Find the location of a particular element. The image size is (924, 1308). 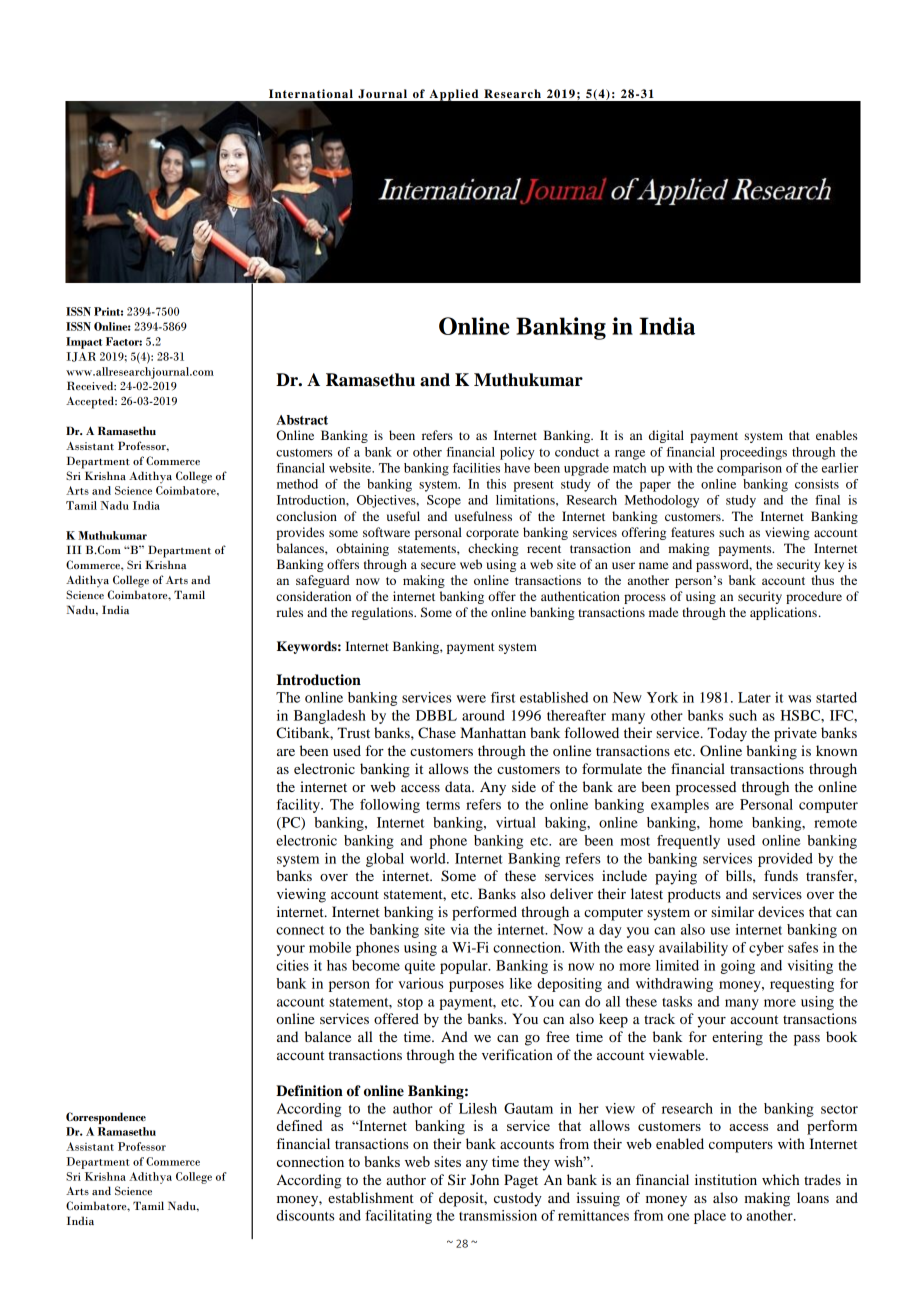

policy is located at coordinates (517, 453).
